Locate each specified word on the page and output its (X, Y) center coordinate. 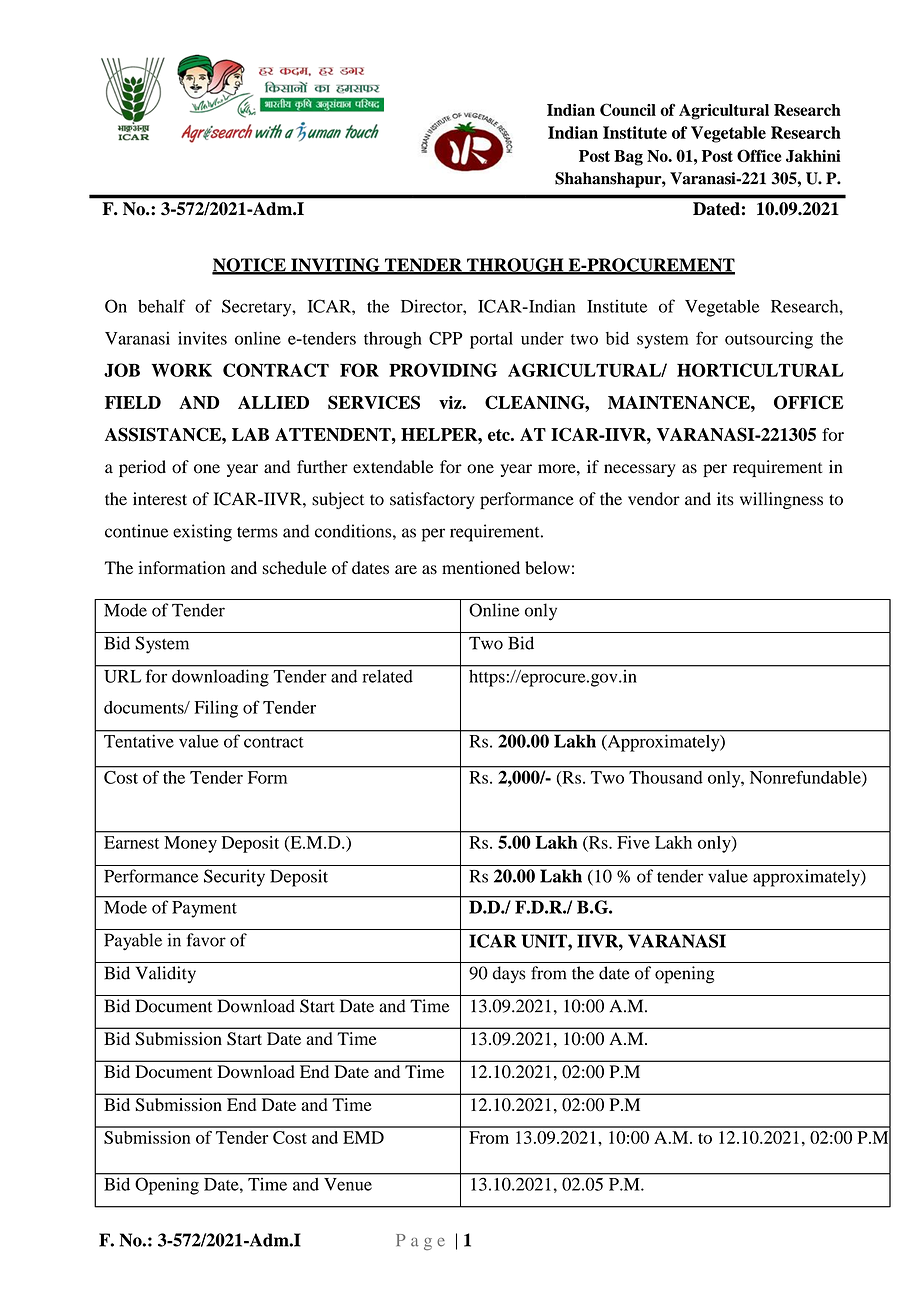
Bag (628, 158)
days (509, 974)
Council (628, 109)
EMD (363, 1137)
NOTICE (250, 266)
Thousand (665, 777)
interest (160, 499)
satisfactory (432, 500)
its (725, 499)
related (387, 676)
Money (190, 844)
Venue (348, 1184)
